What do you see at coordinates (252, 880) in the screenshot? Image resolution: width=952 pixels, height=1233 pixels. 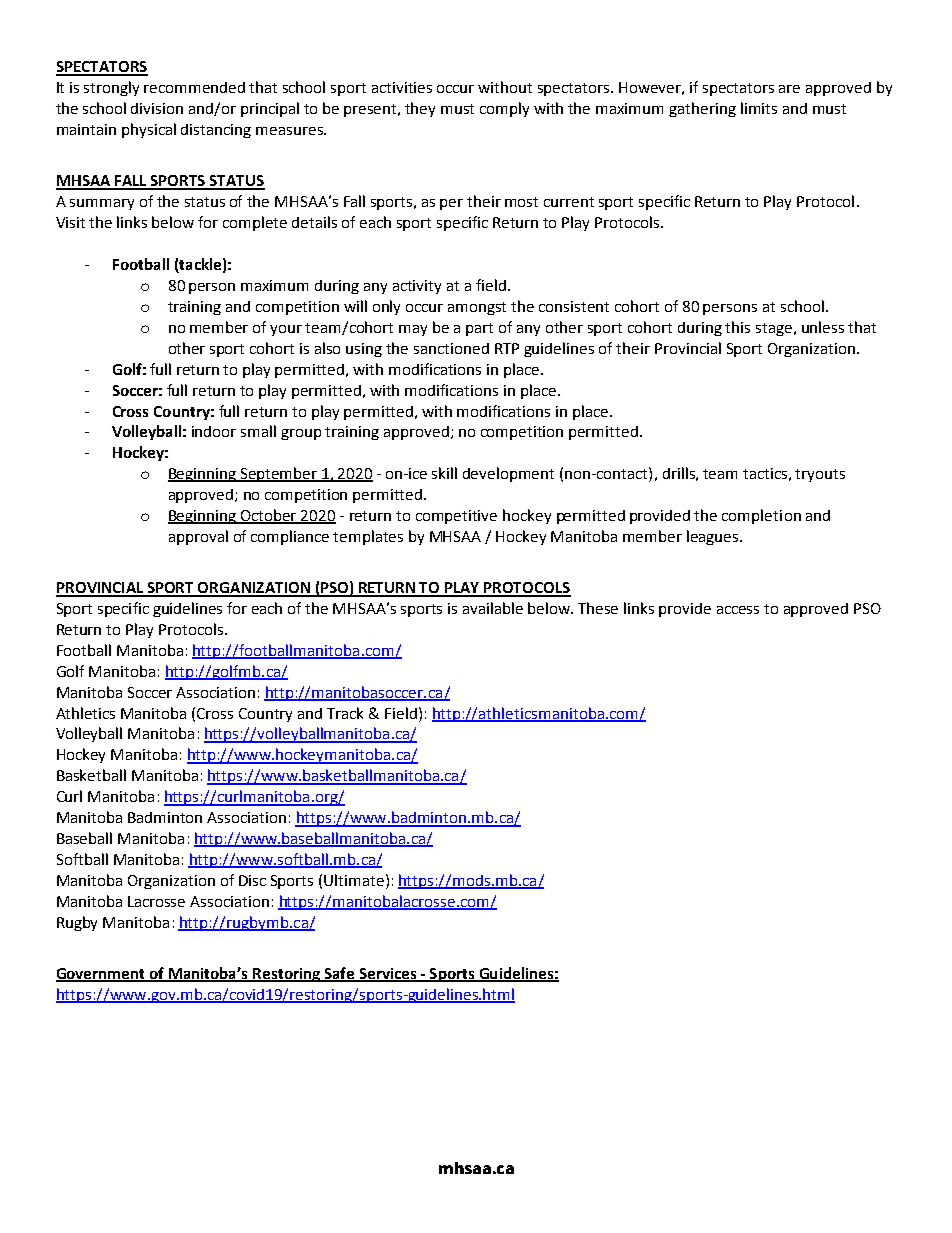 I see `Disc` at bounding box center [252, 880].
